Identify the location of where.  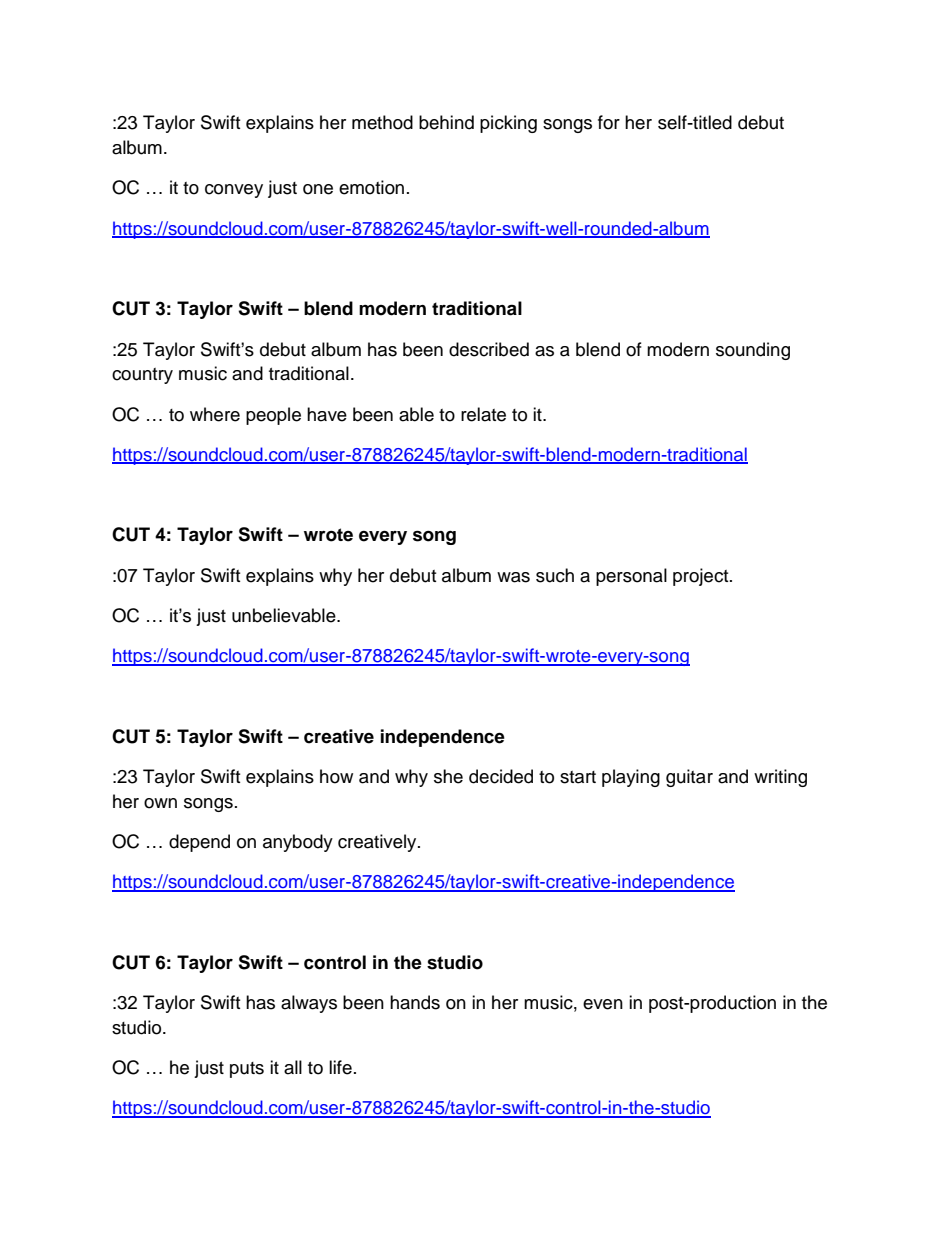
(215, 414).
